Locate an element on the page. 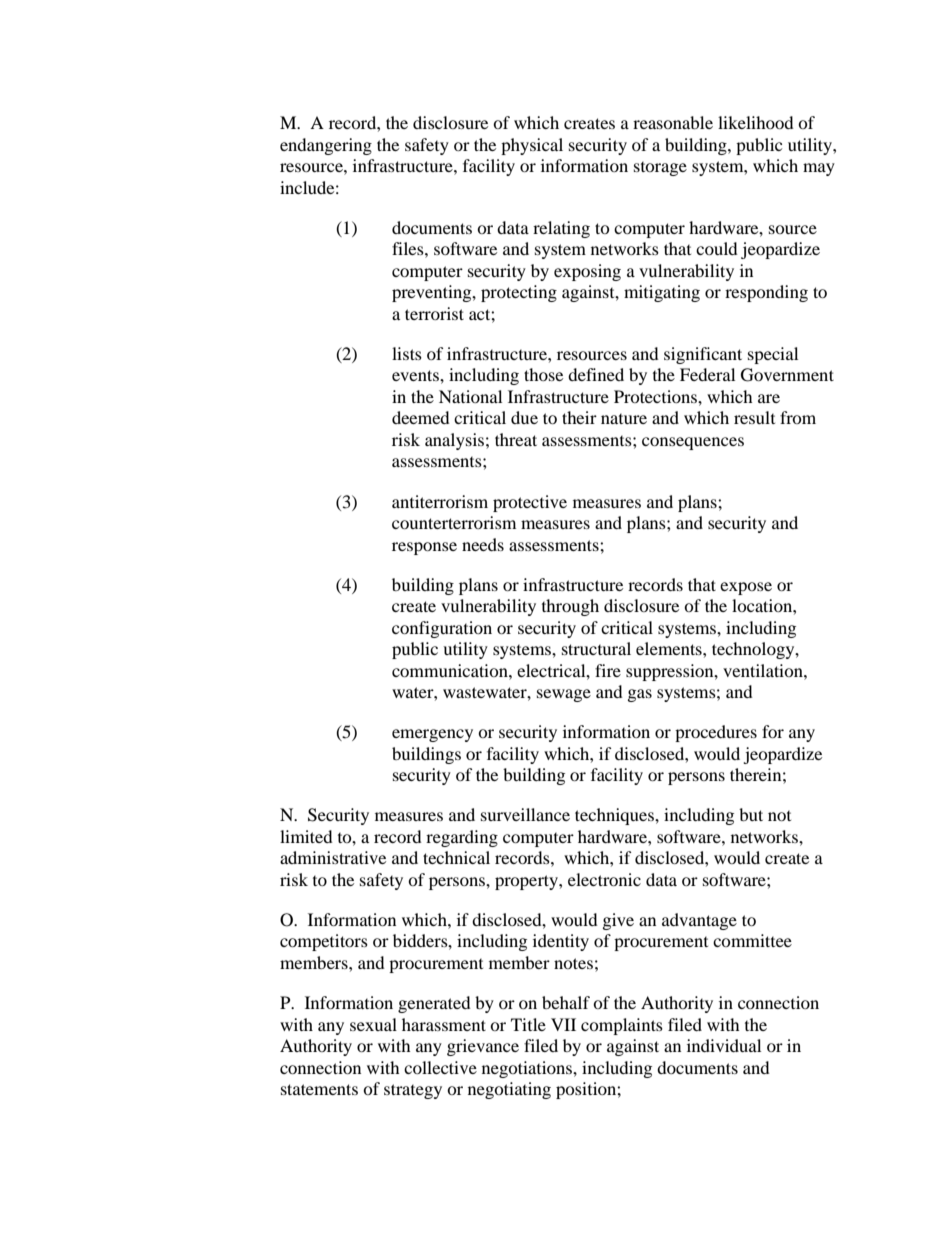 This page has width=952, height=1233. but is located at coordinates (751, 814).
